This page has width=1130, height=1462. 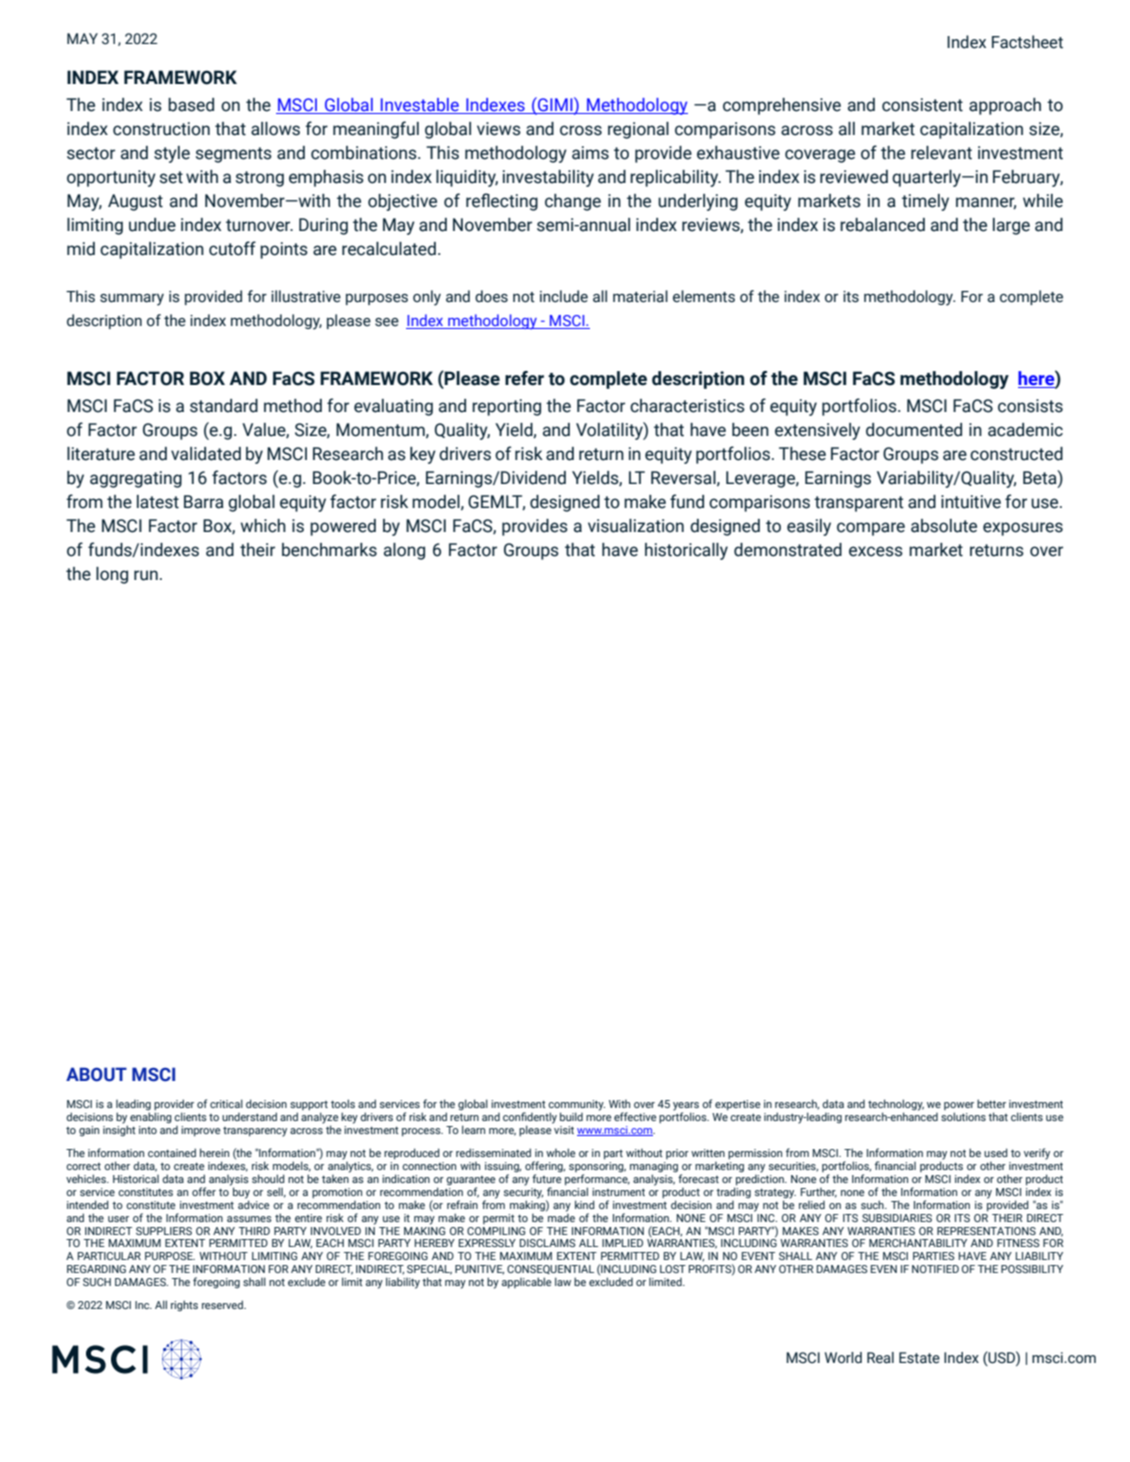 I want to click on rights, so click(x=184, y=1306).
